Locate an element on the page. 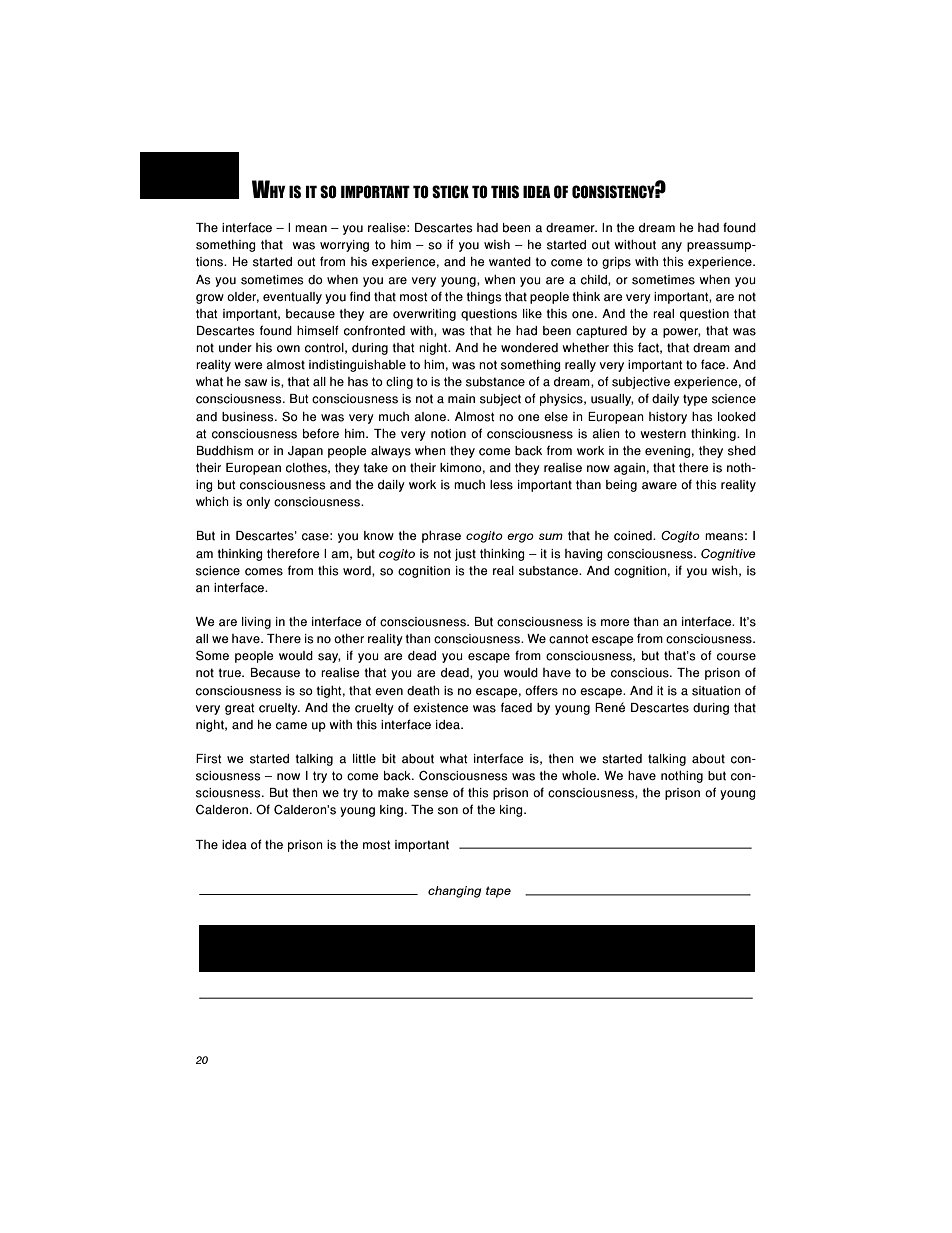 The image size is (952, 1233). power is located at coordinates (682, 333).
